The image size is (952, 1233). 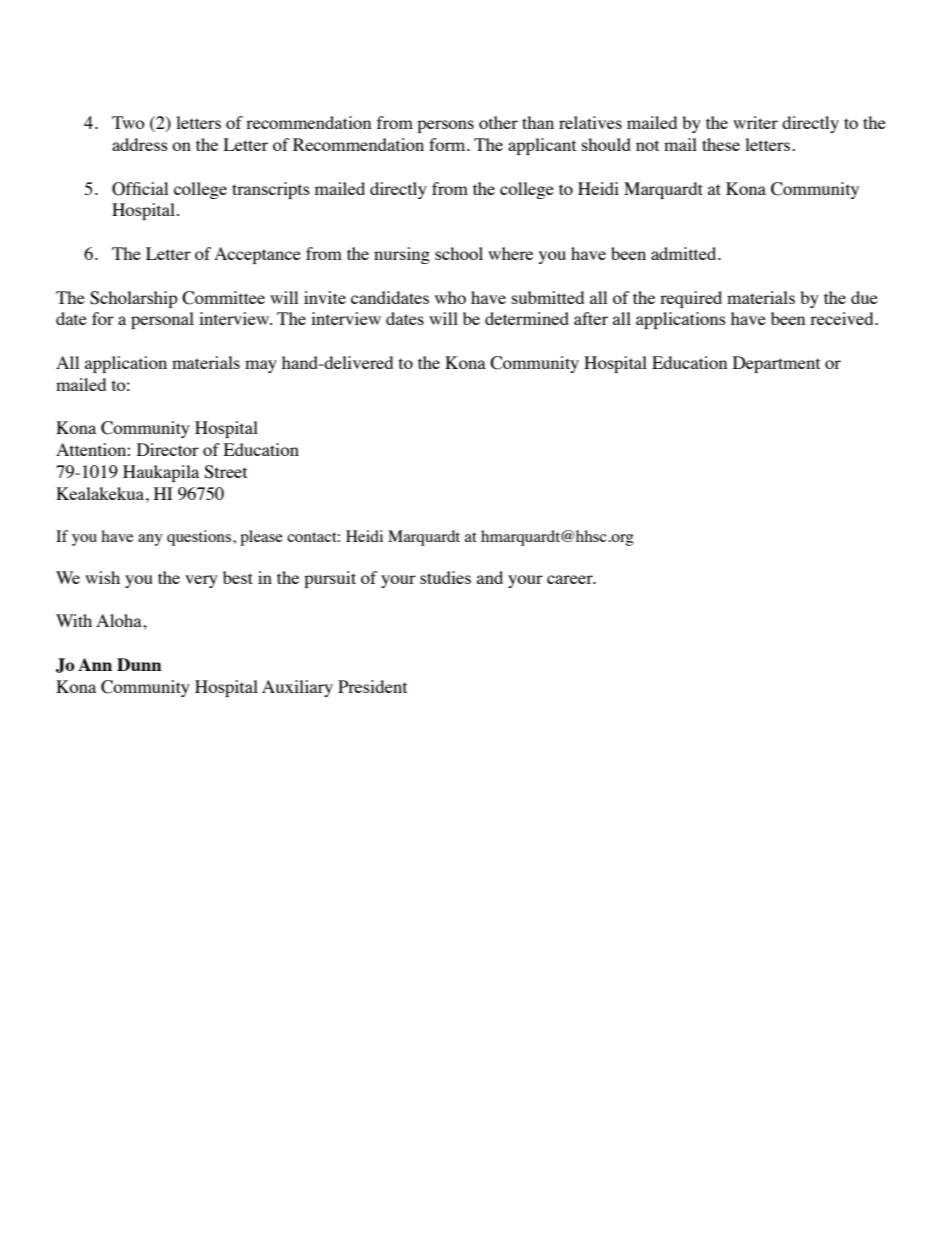 What do you see at coordinates (139, 664) in the screenshot?
I see `Dunn` at bounding box center [139, 664].
